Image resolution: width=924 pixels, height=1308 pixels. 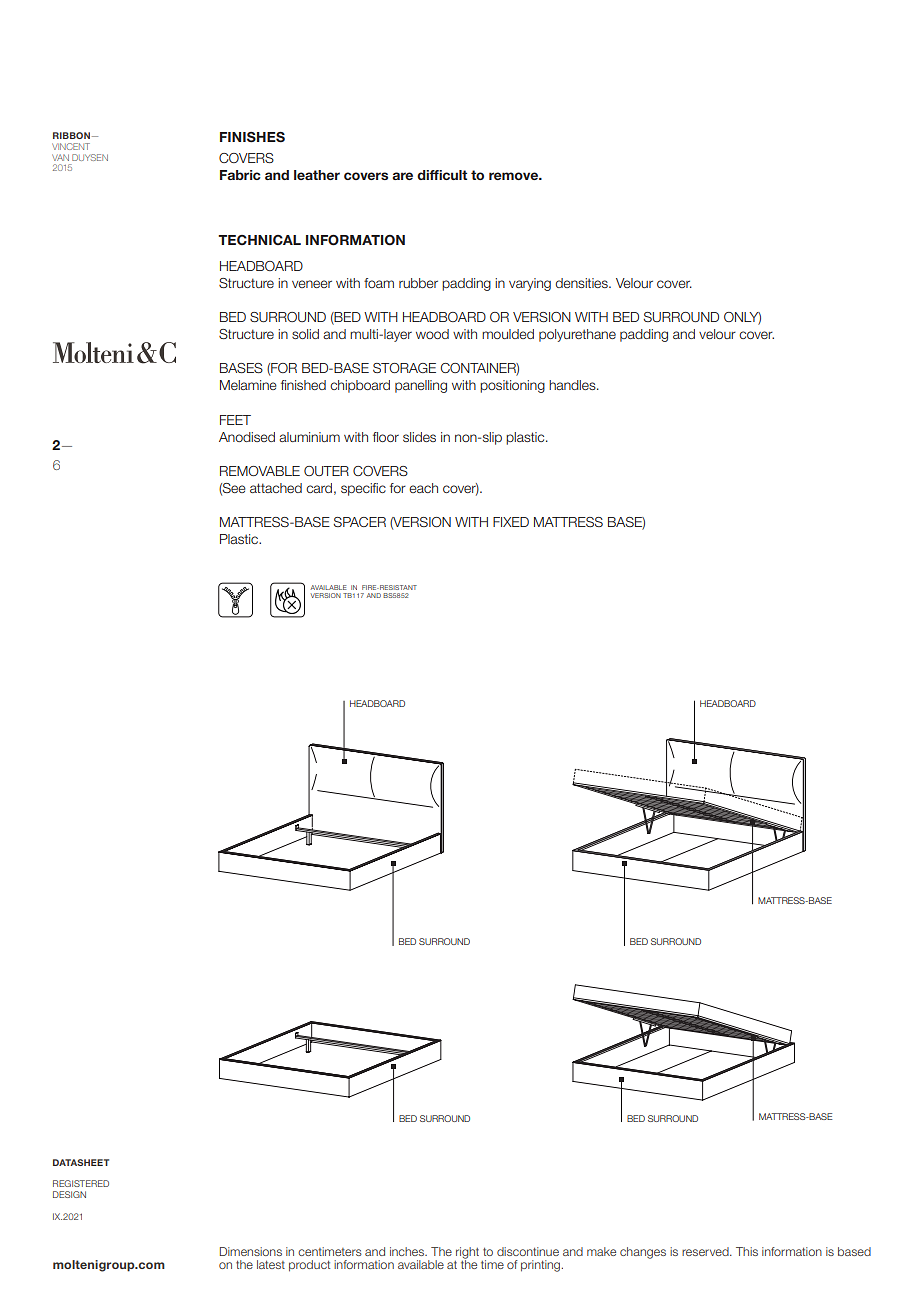 What do you see at coordinates (573, 385) in the document?
I see `handles` at bounding box center [573, 385].
